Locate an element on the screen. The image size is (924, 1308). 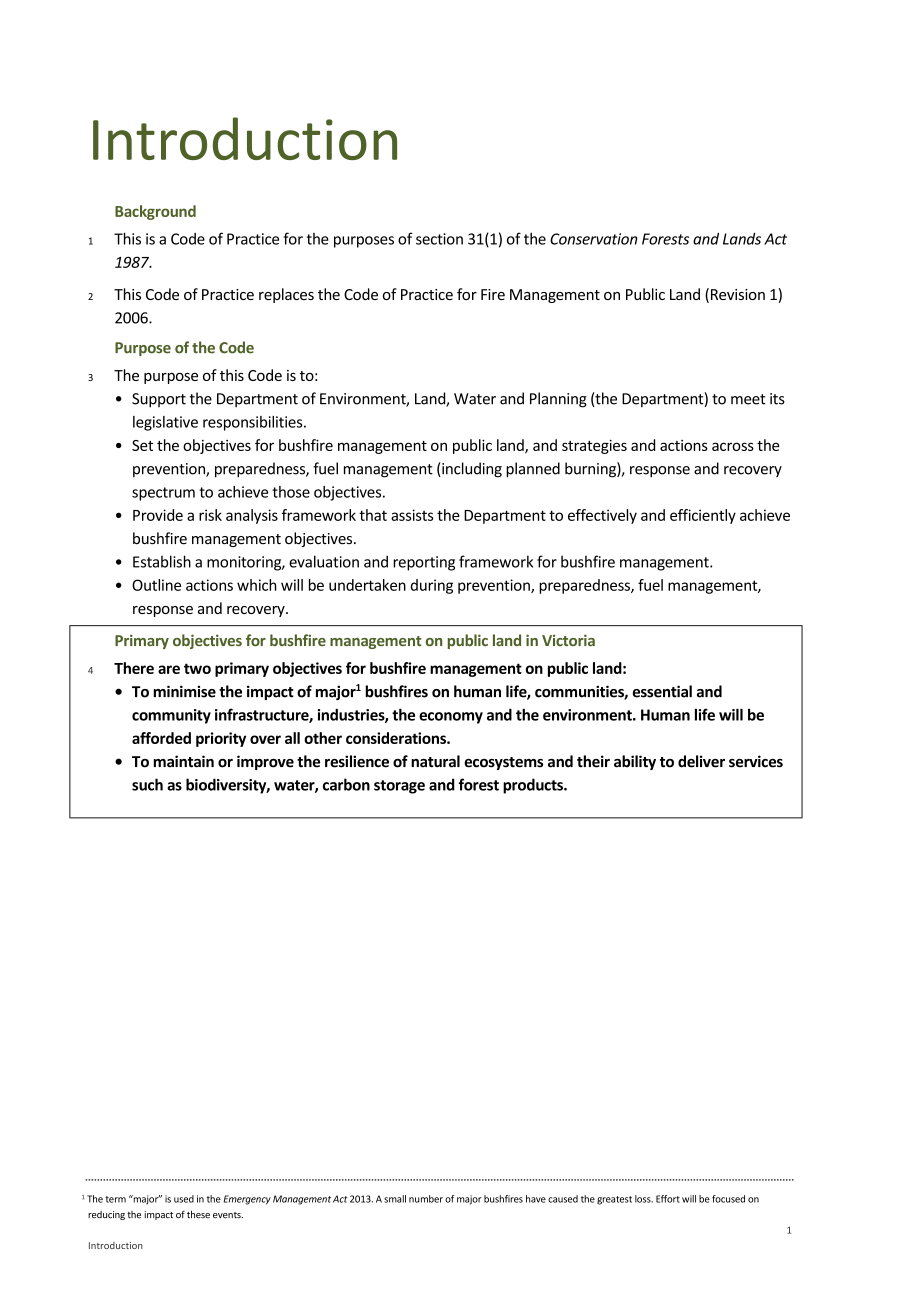
number is located at coordinates (426, 1199).
